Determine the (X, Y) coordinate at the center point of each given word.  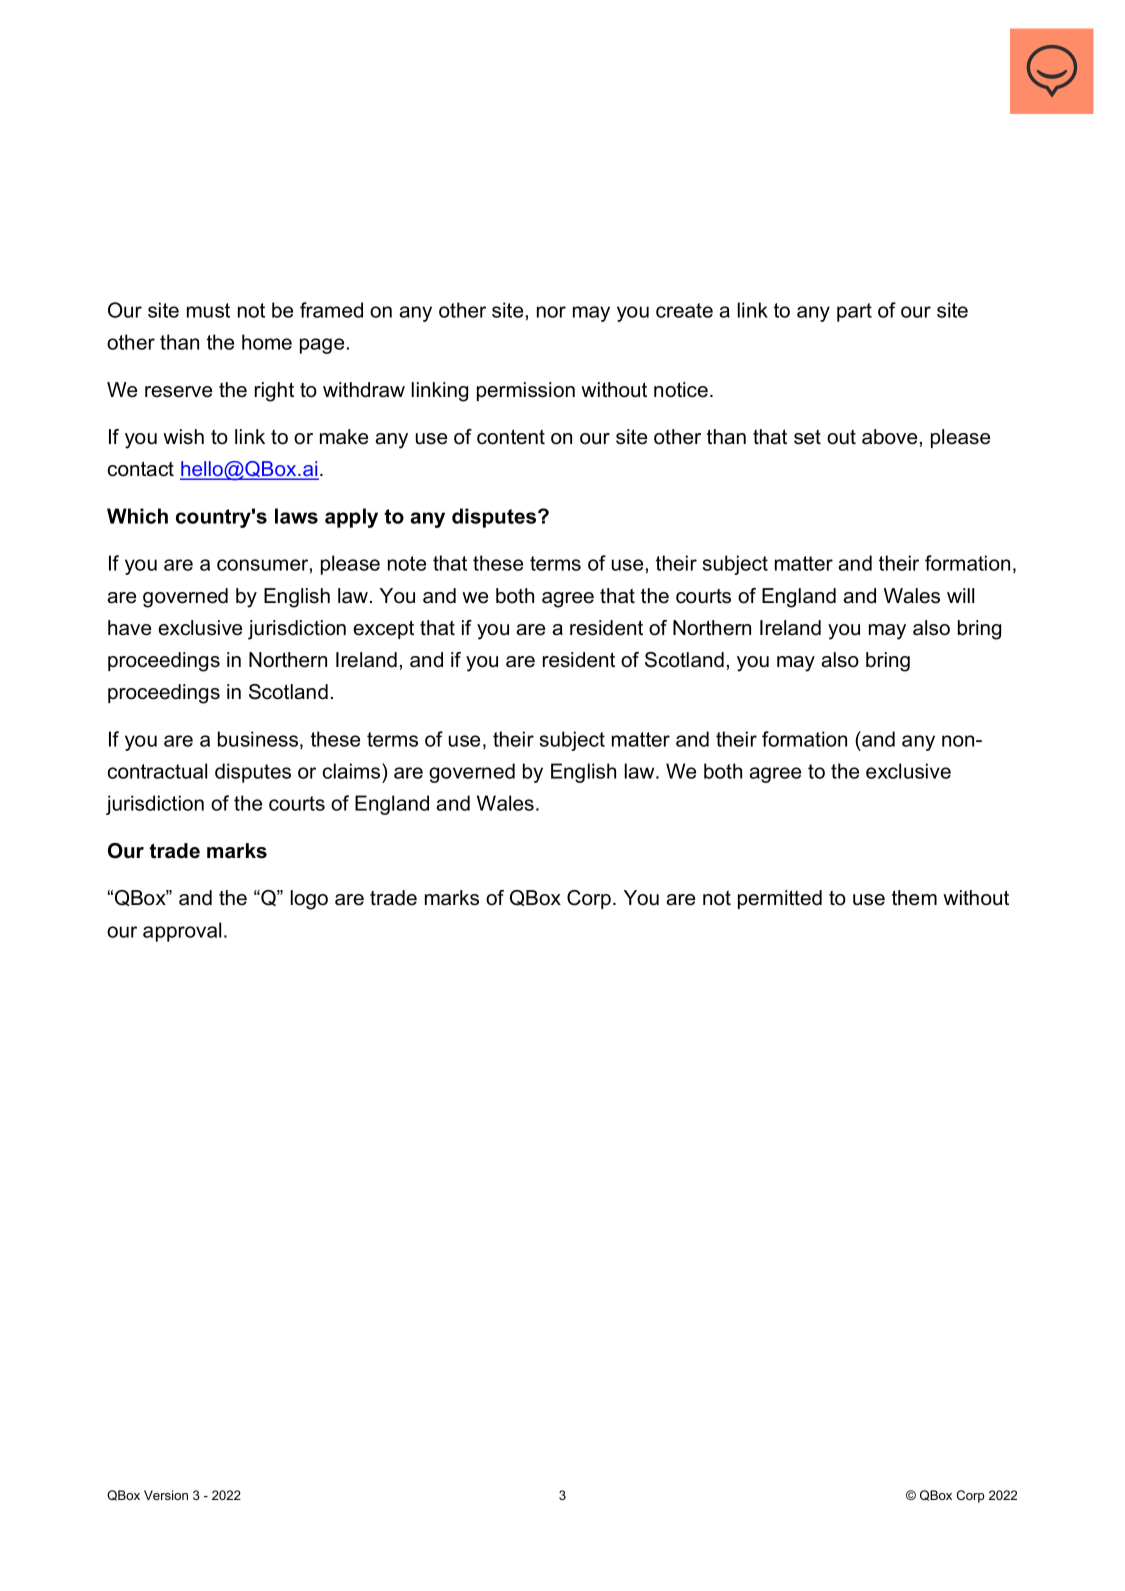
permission (526, 391)
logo (309, 900)
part (854, 312)
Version (166, 1495)
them (914, 898)
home (267, 342)
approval (182, 932)
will (960, 595)
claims (353, 771)
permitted (780, 899)
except (383, 629)
